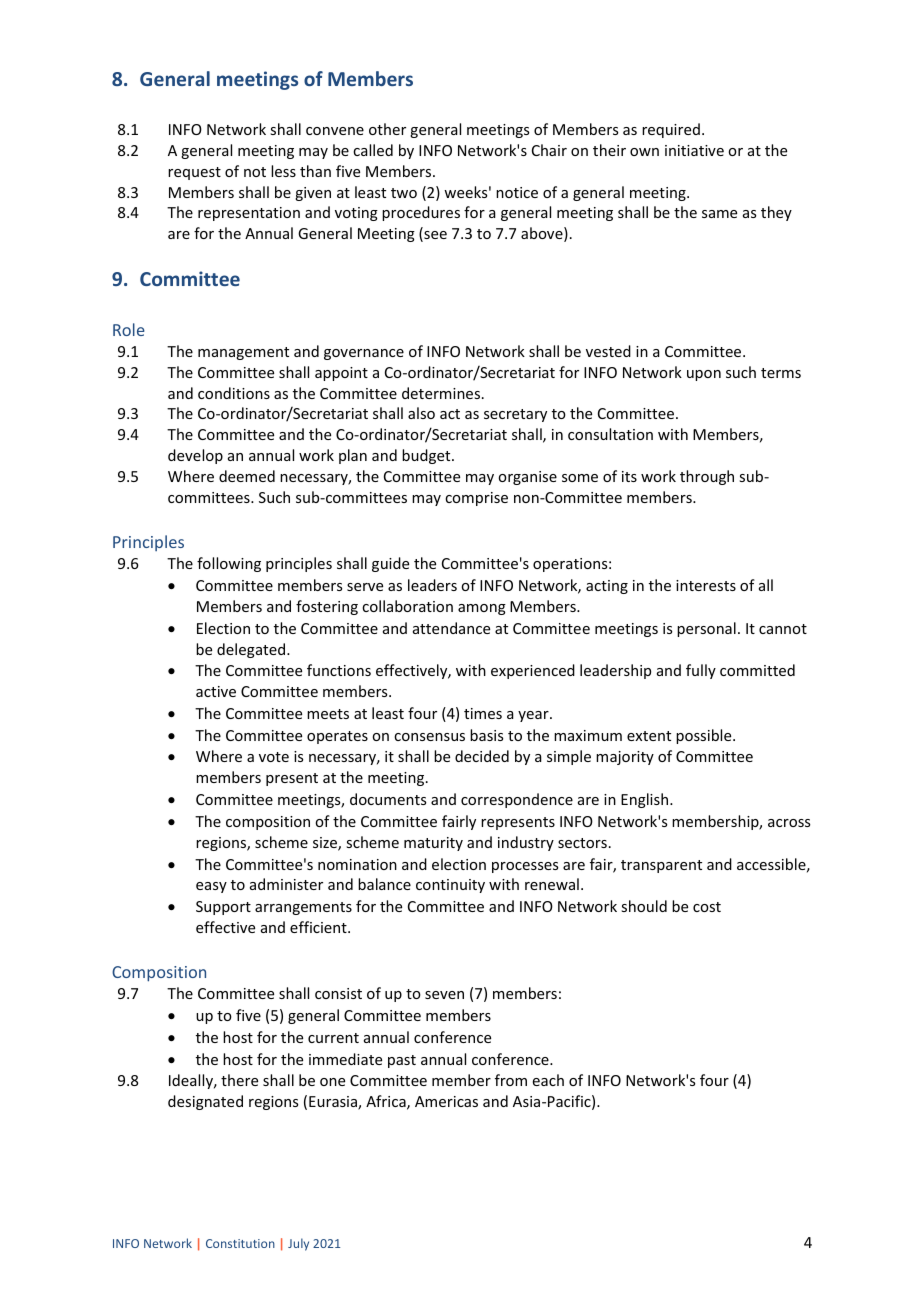  Describe the element at coordinates (483, 713) in the document. I see `times` at that location.
